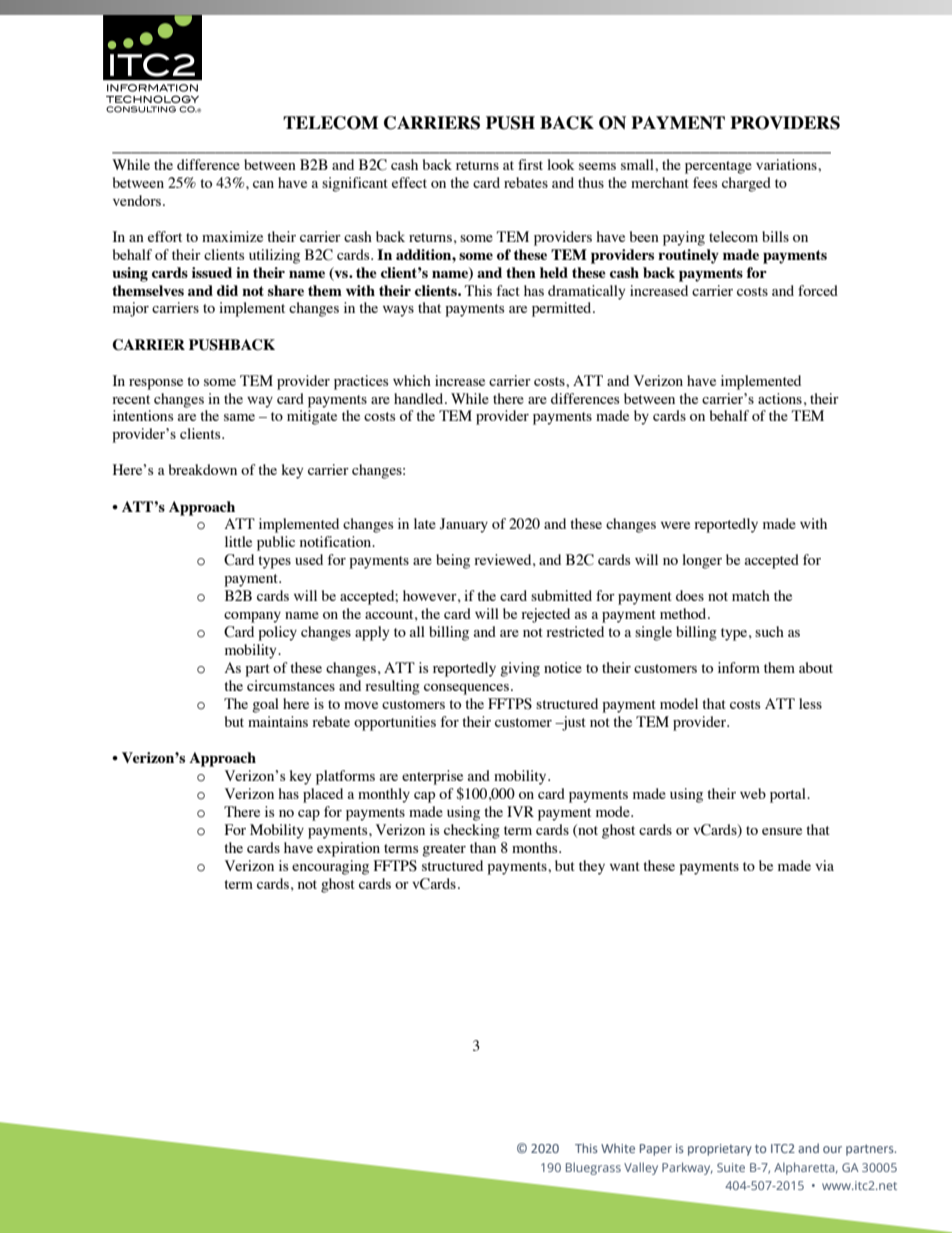  I want to click on greater, so click(444, 850).
